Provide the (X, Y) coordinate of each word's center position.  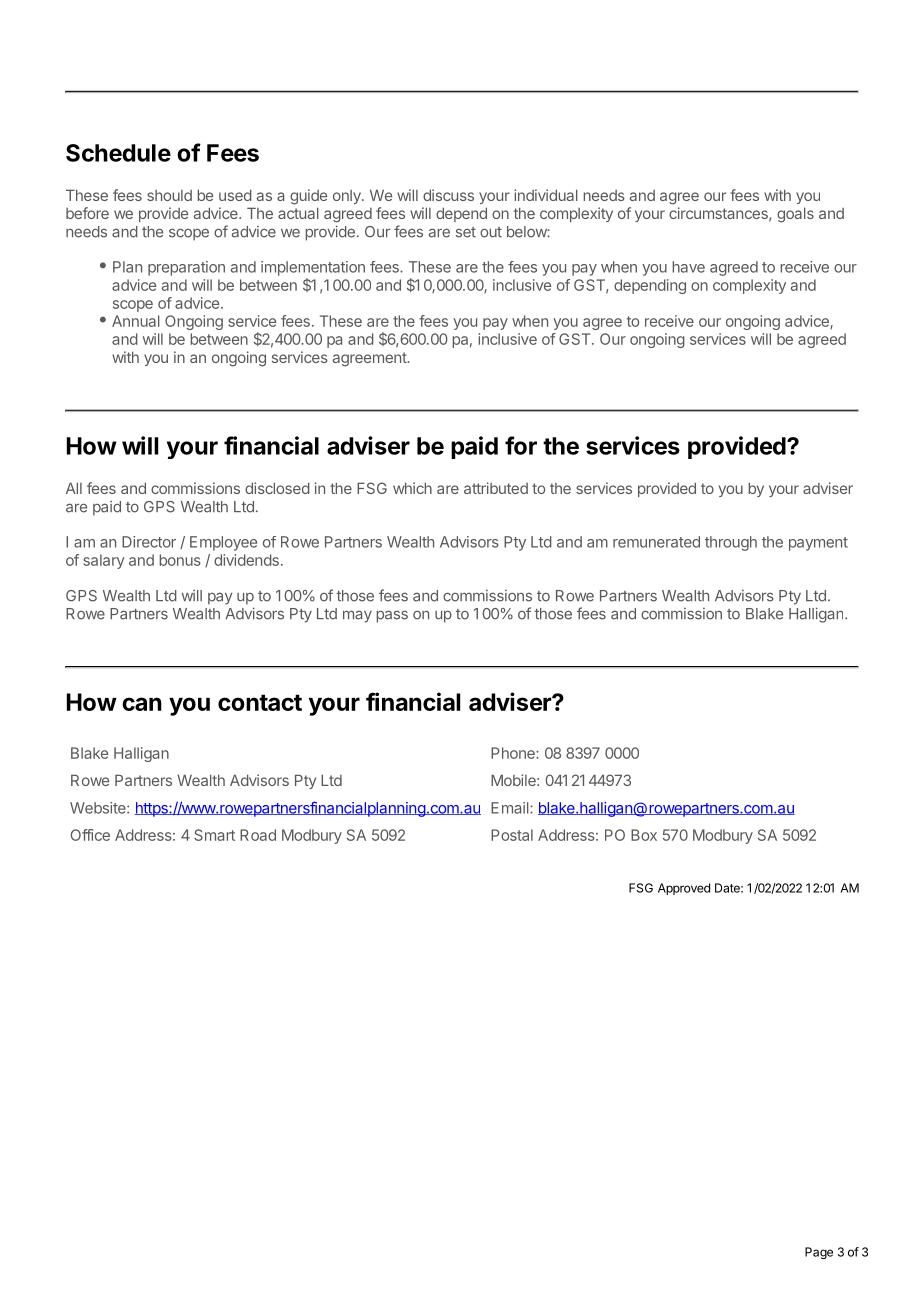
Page (819, 1253)
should (169, 195)
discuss (448, 195)
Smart (214, 835)
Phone (514, 753)
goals (795, 215)
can (142, 704)
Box (644, 835)
